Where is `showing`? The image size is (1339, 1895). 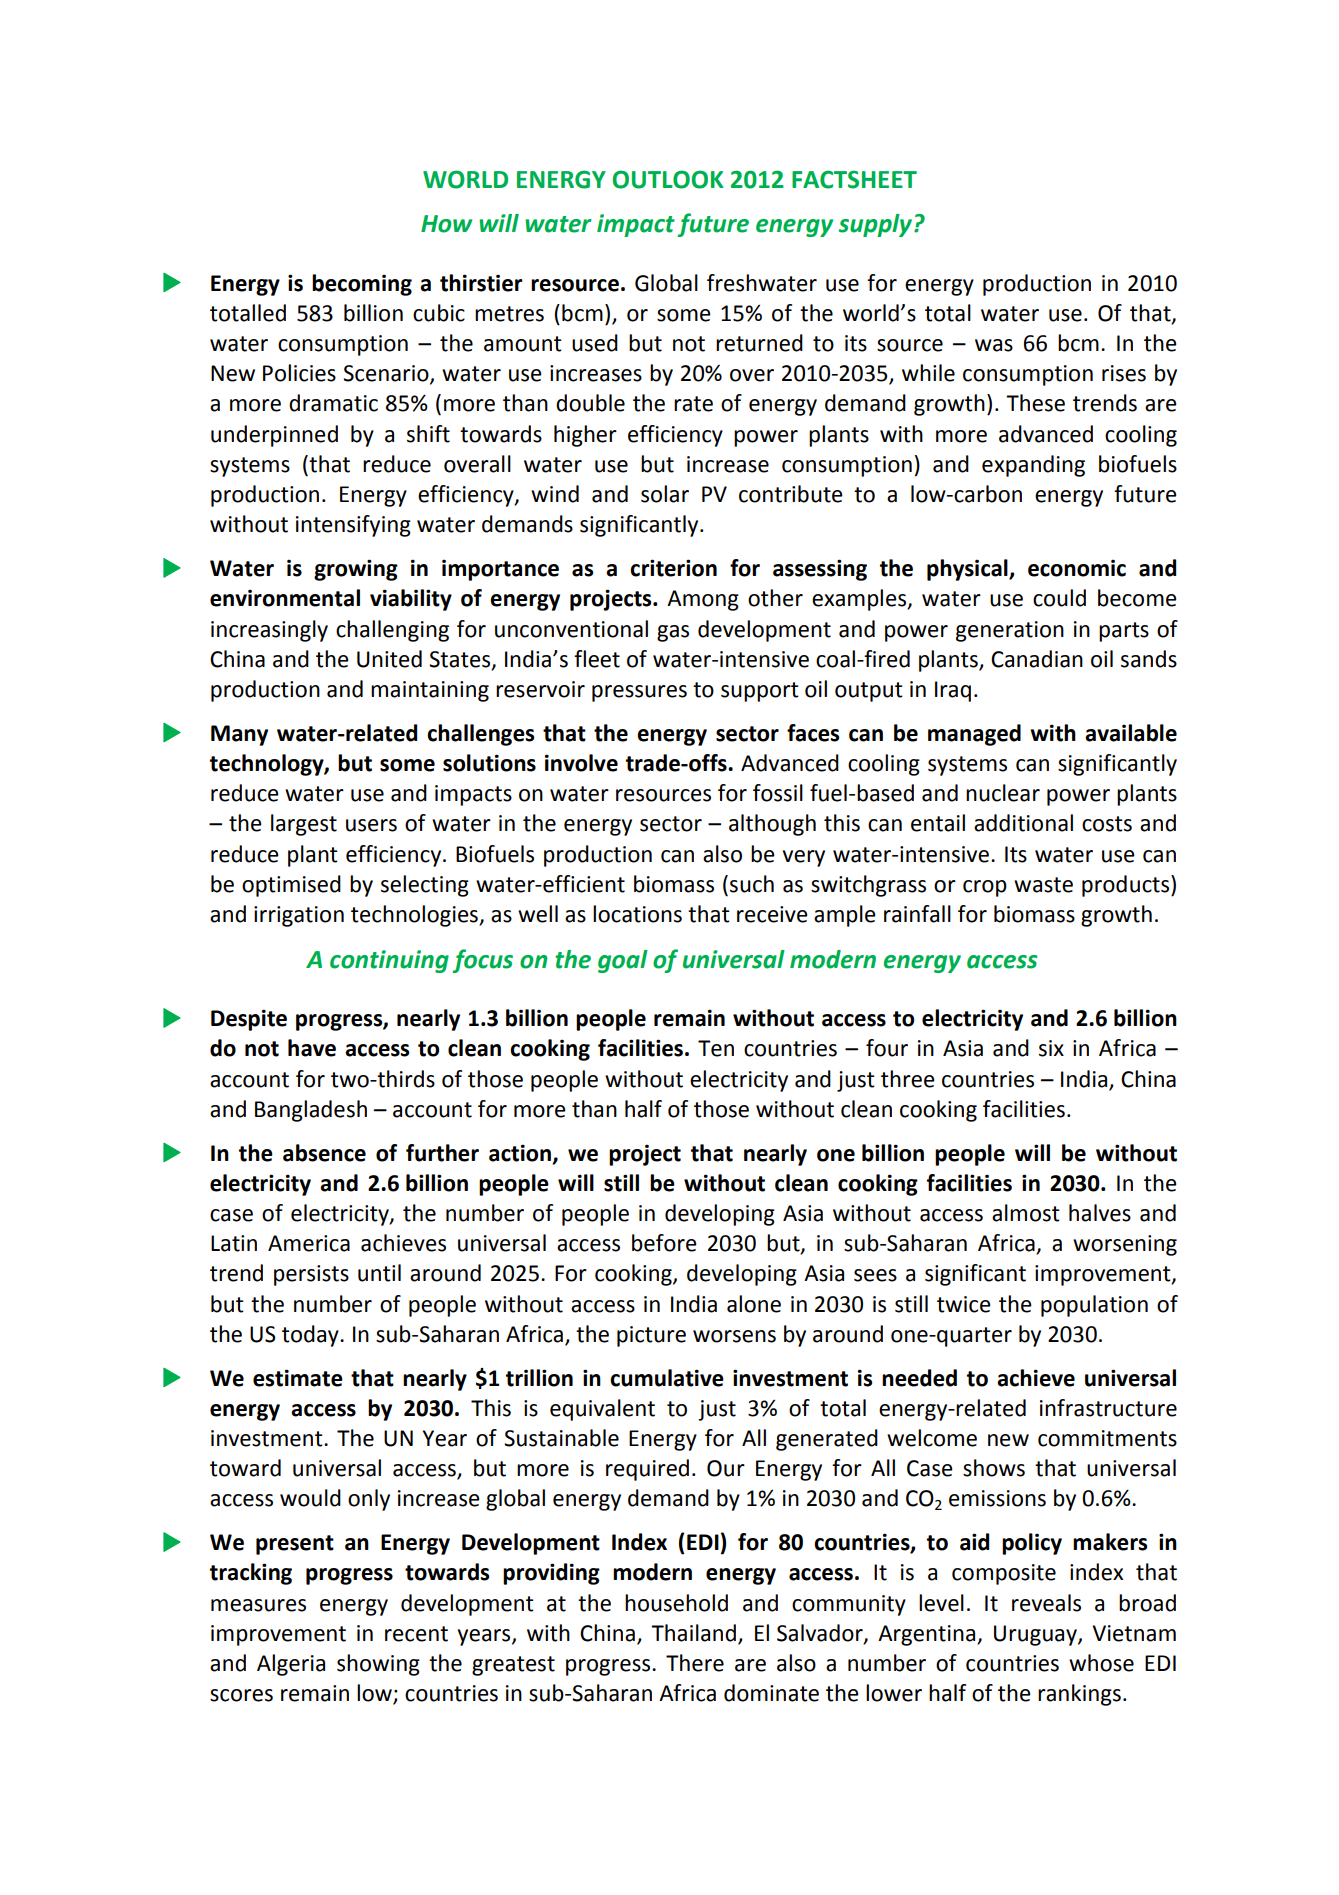
showing is located at coordinates (378, 1665).
